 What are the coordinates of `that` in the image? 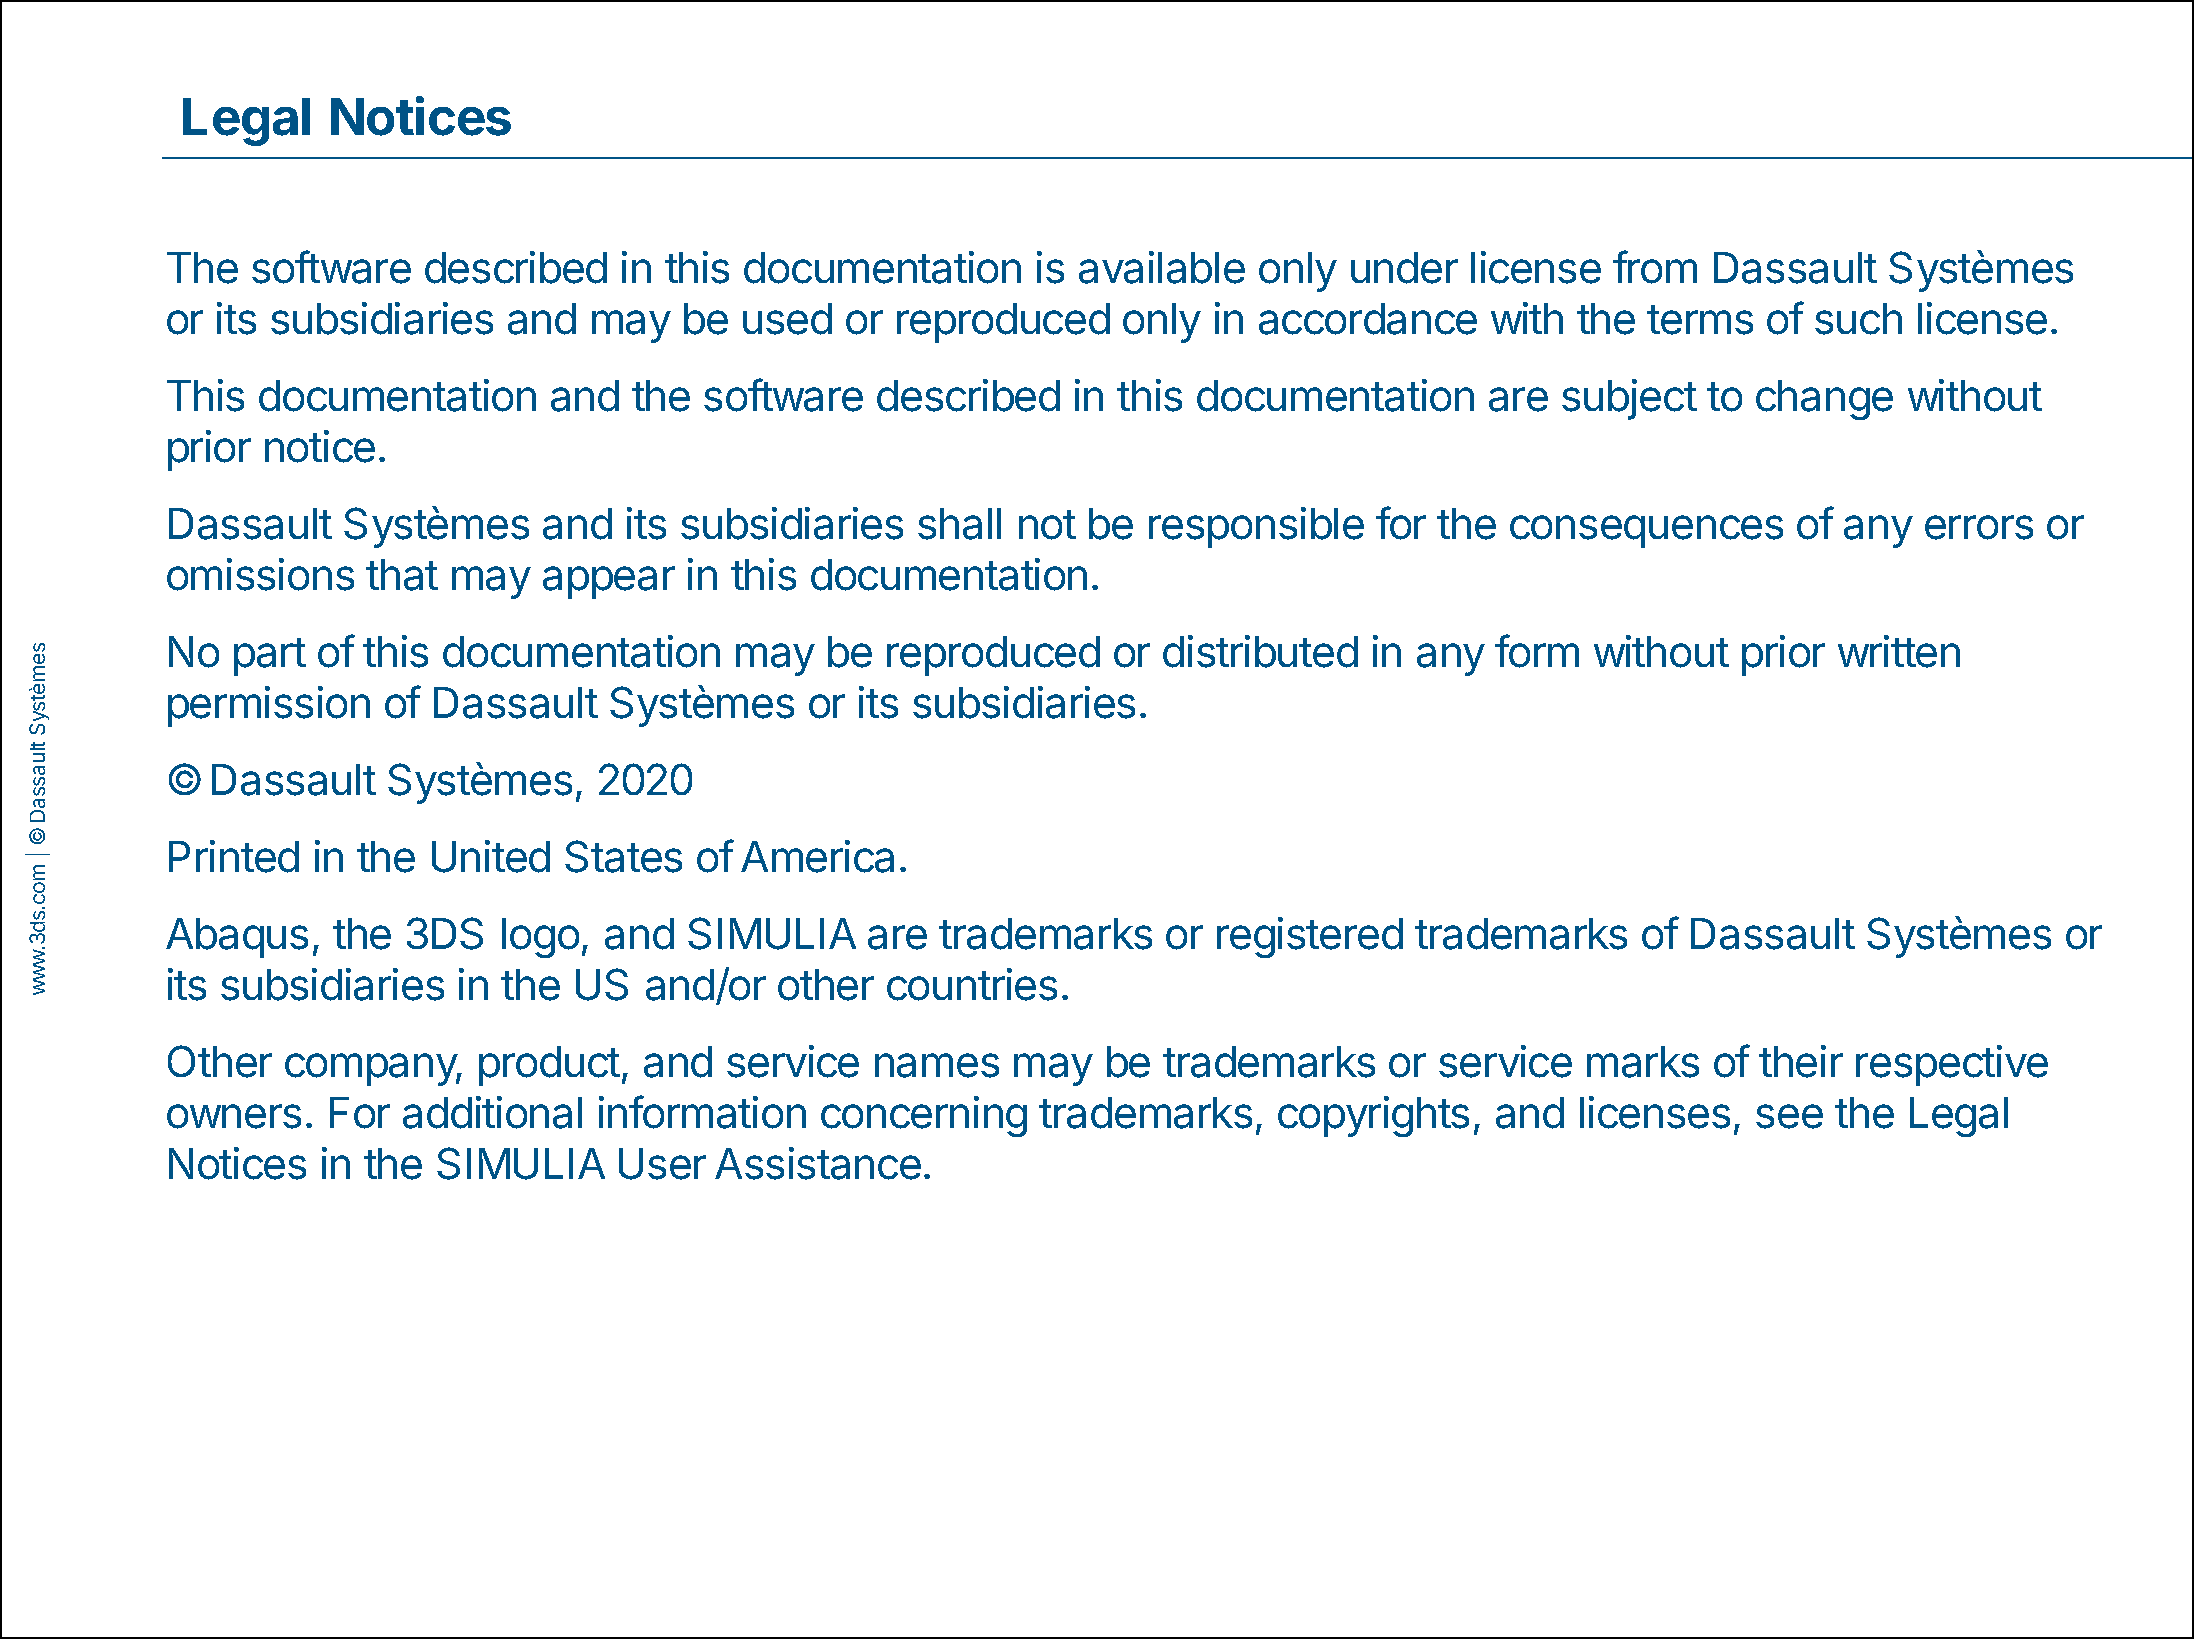 It's located at (402, 575).
